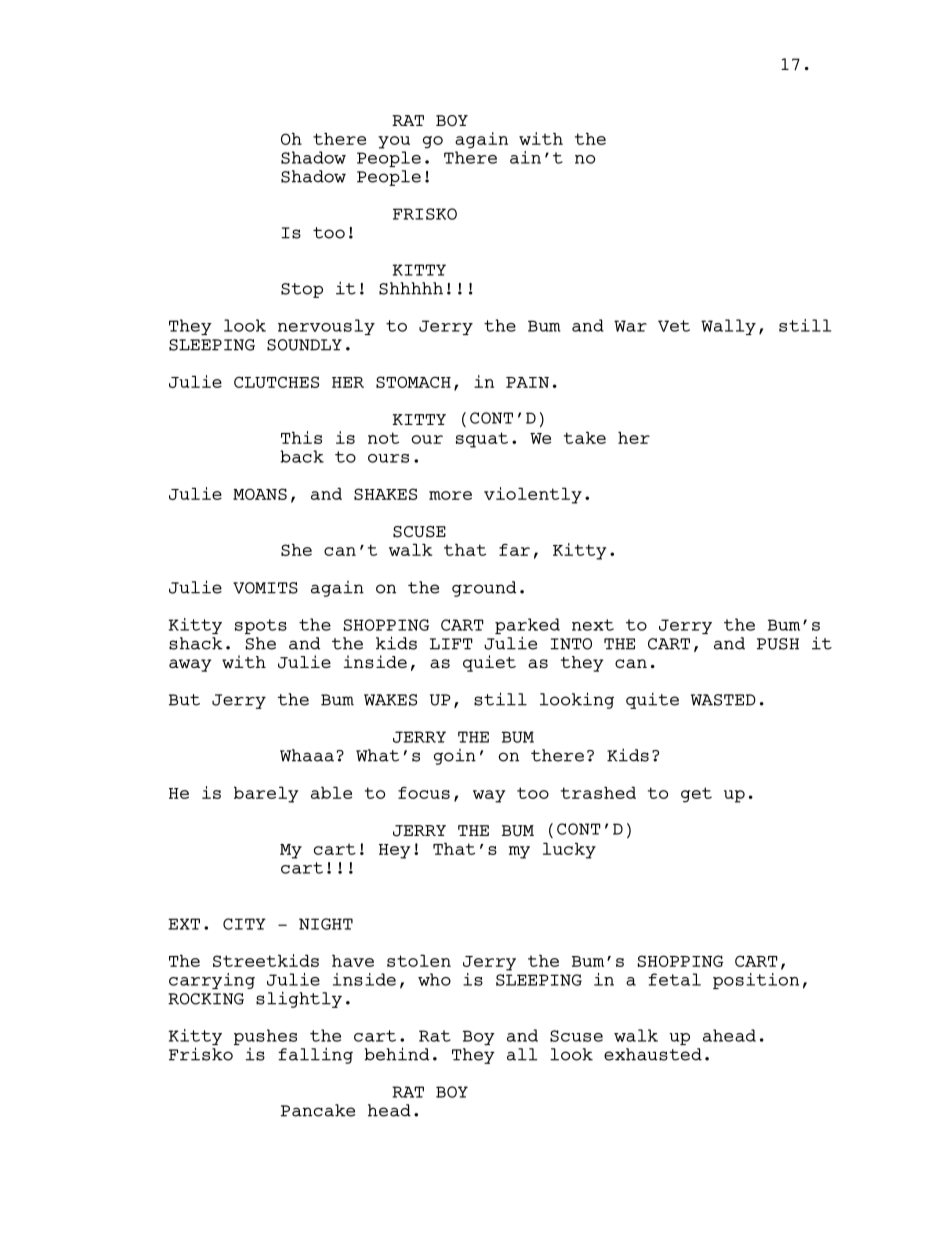  Describe the element at coordinates (674, 326) in the document. I see `Vet` at that location.
